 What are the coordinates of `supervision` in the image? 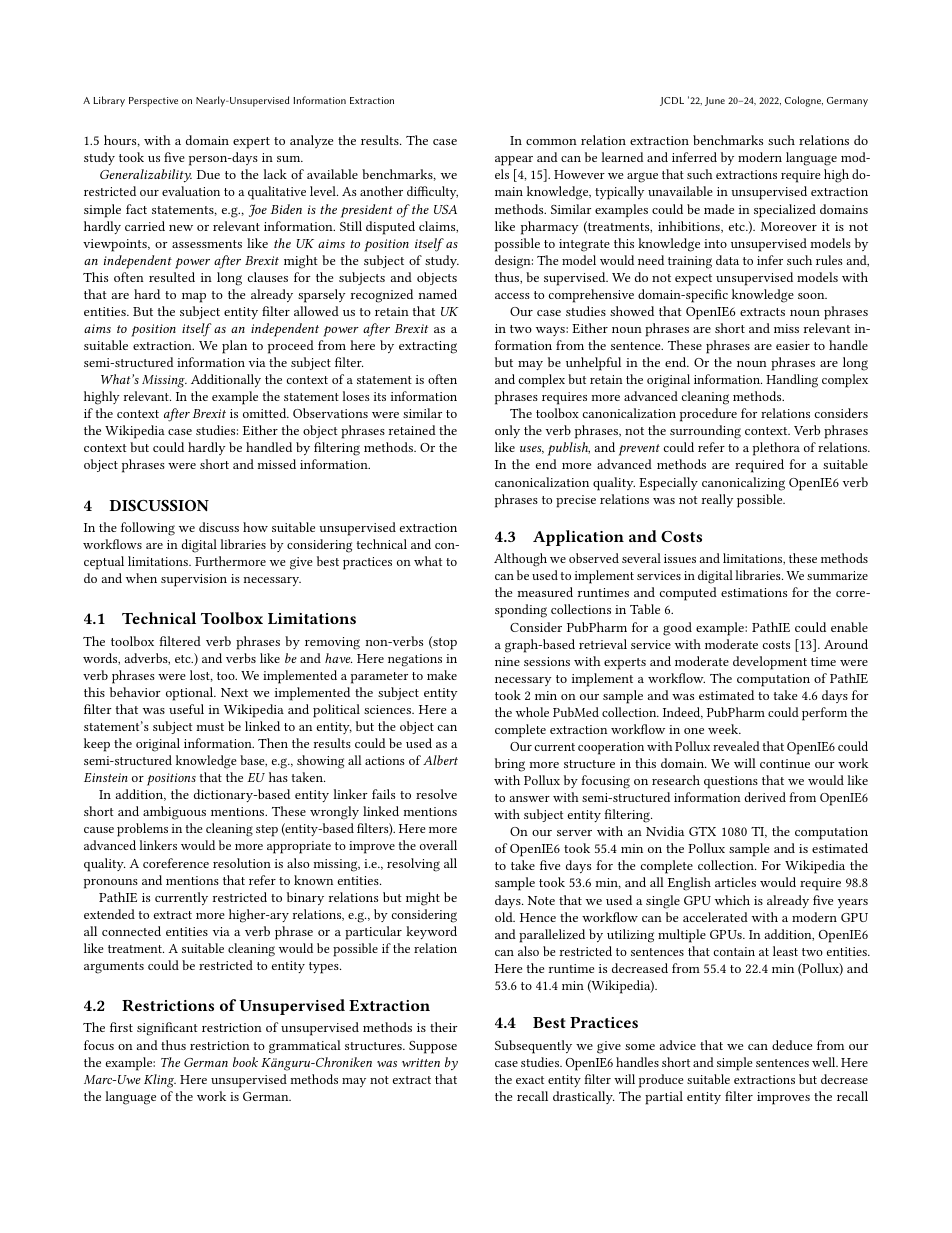 It's located at (194, 580).
